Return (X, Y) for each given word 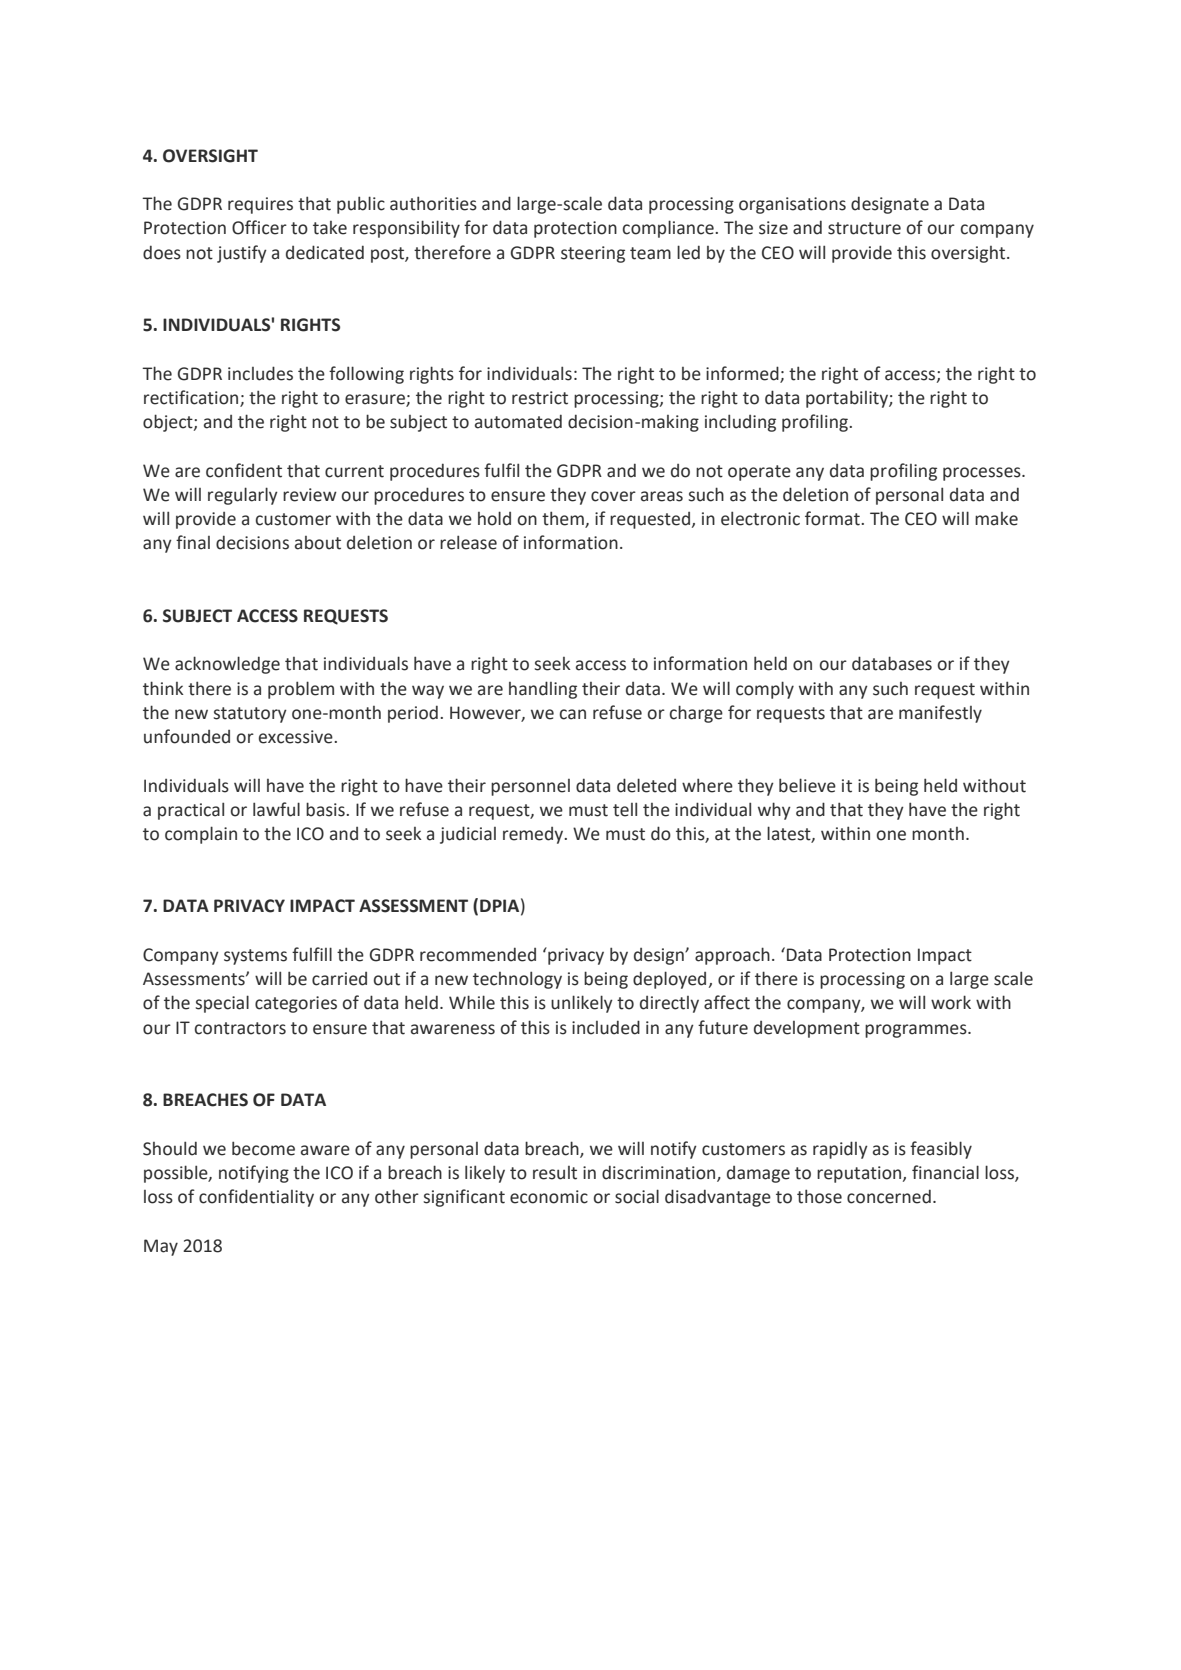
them (564, 519)
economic (549, 1197)
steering (593, 254)
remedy (534, 835)
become (263, 1148)
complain (201, 835)
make (996, 519)
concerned (889, 1196)
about (318, 543)
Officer (259, 227)
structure (864, 228)
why (774, 811)
